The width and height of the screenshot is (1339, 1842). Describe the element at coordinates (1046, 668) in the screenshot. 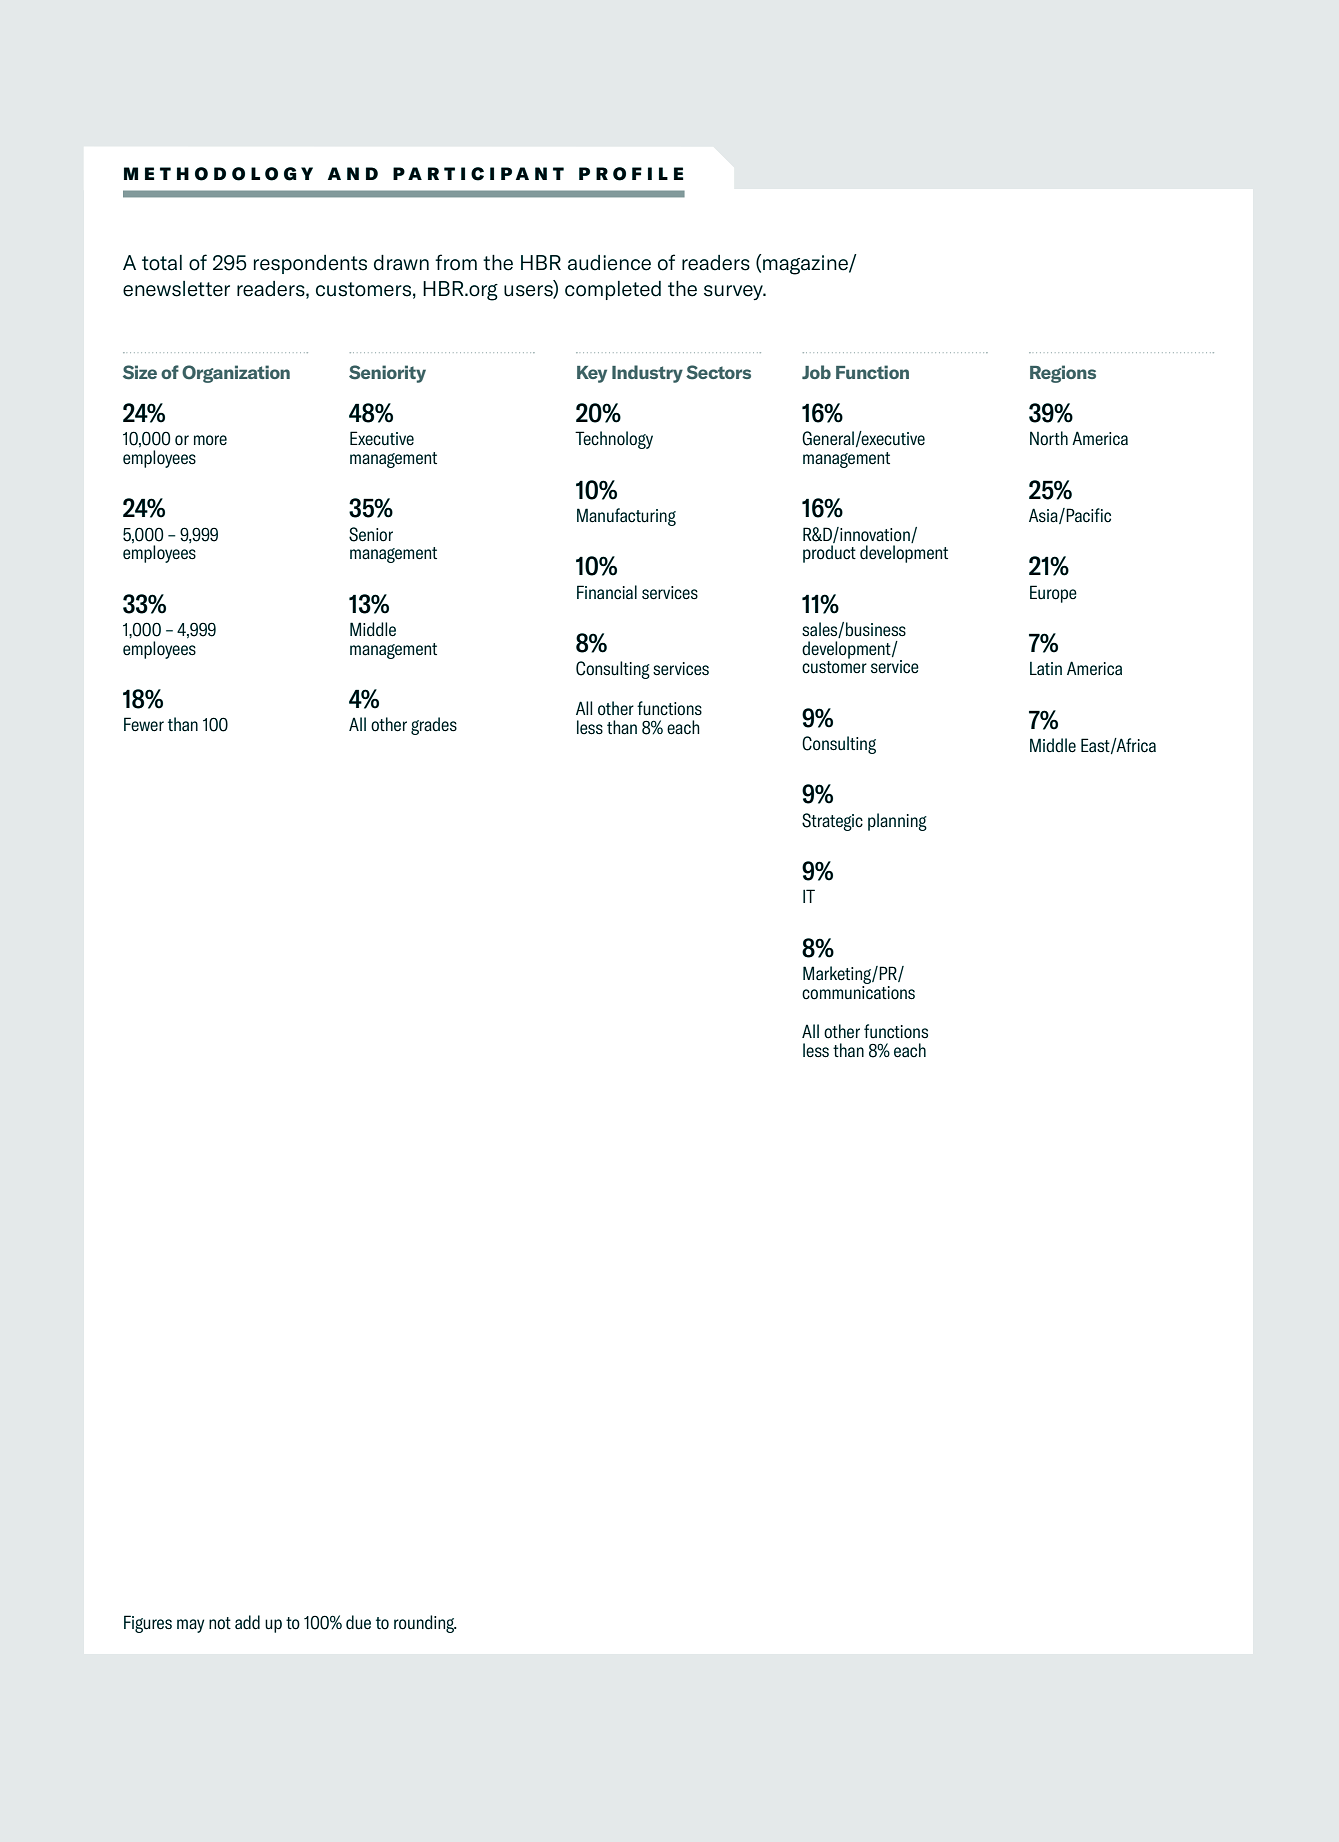

I see `Latin` at that location.
